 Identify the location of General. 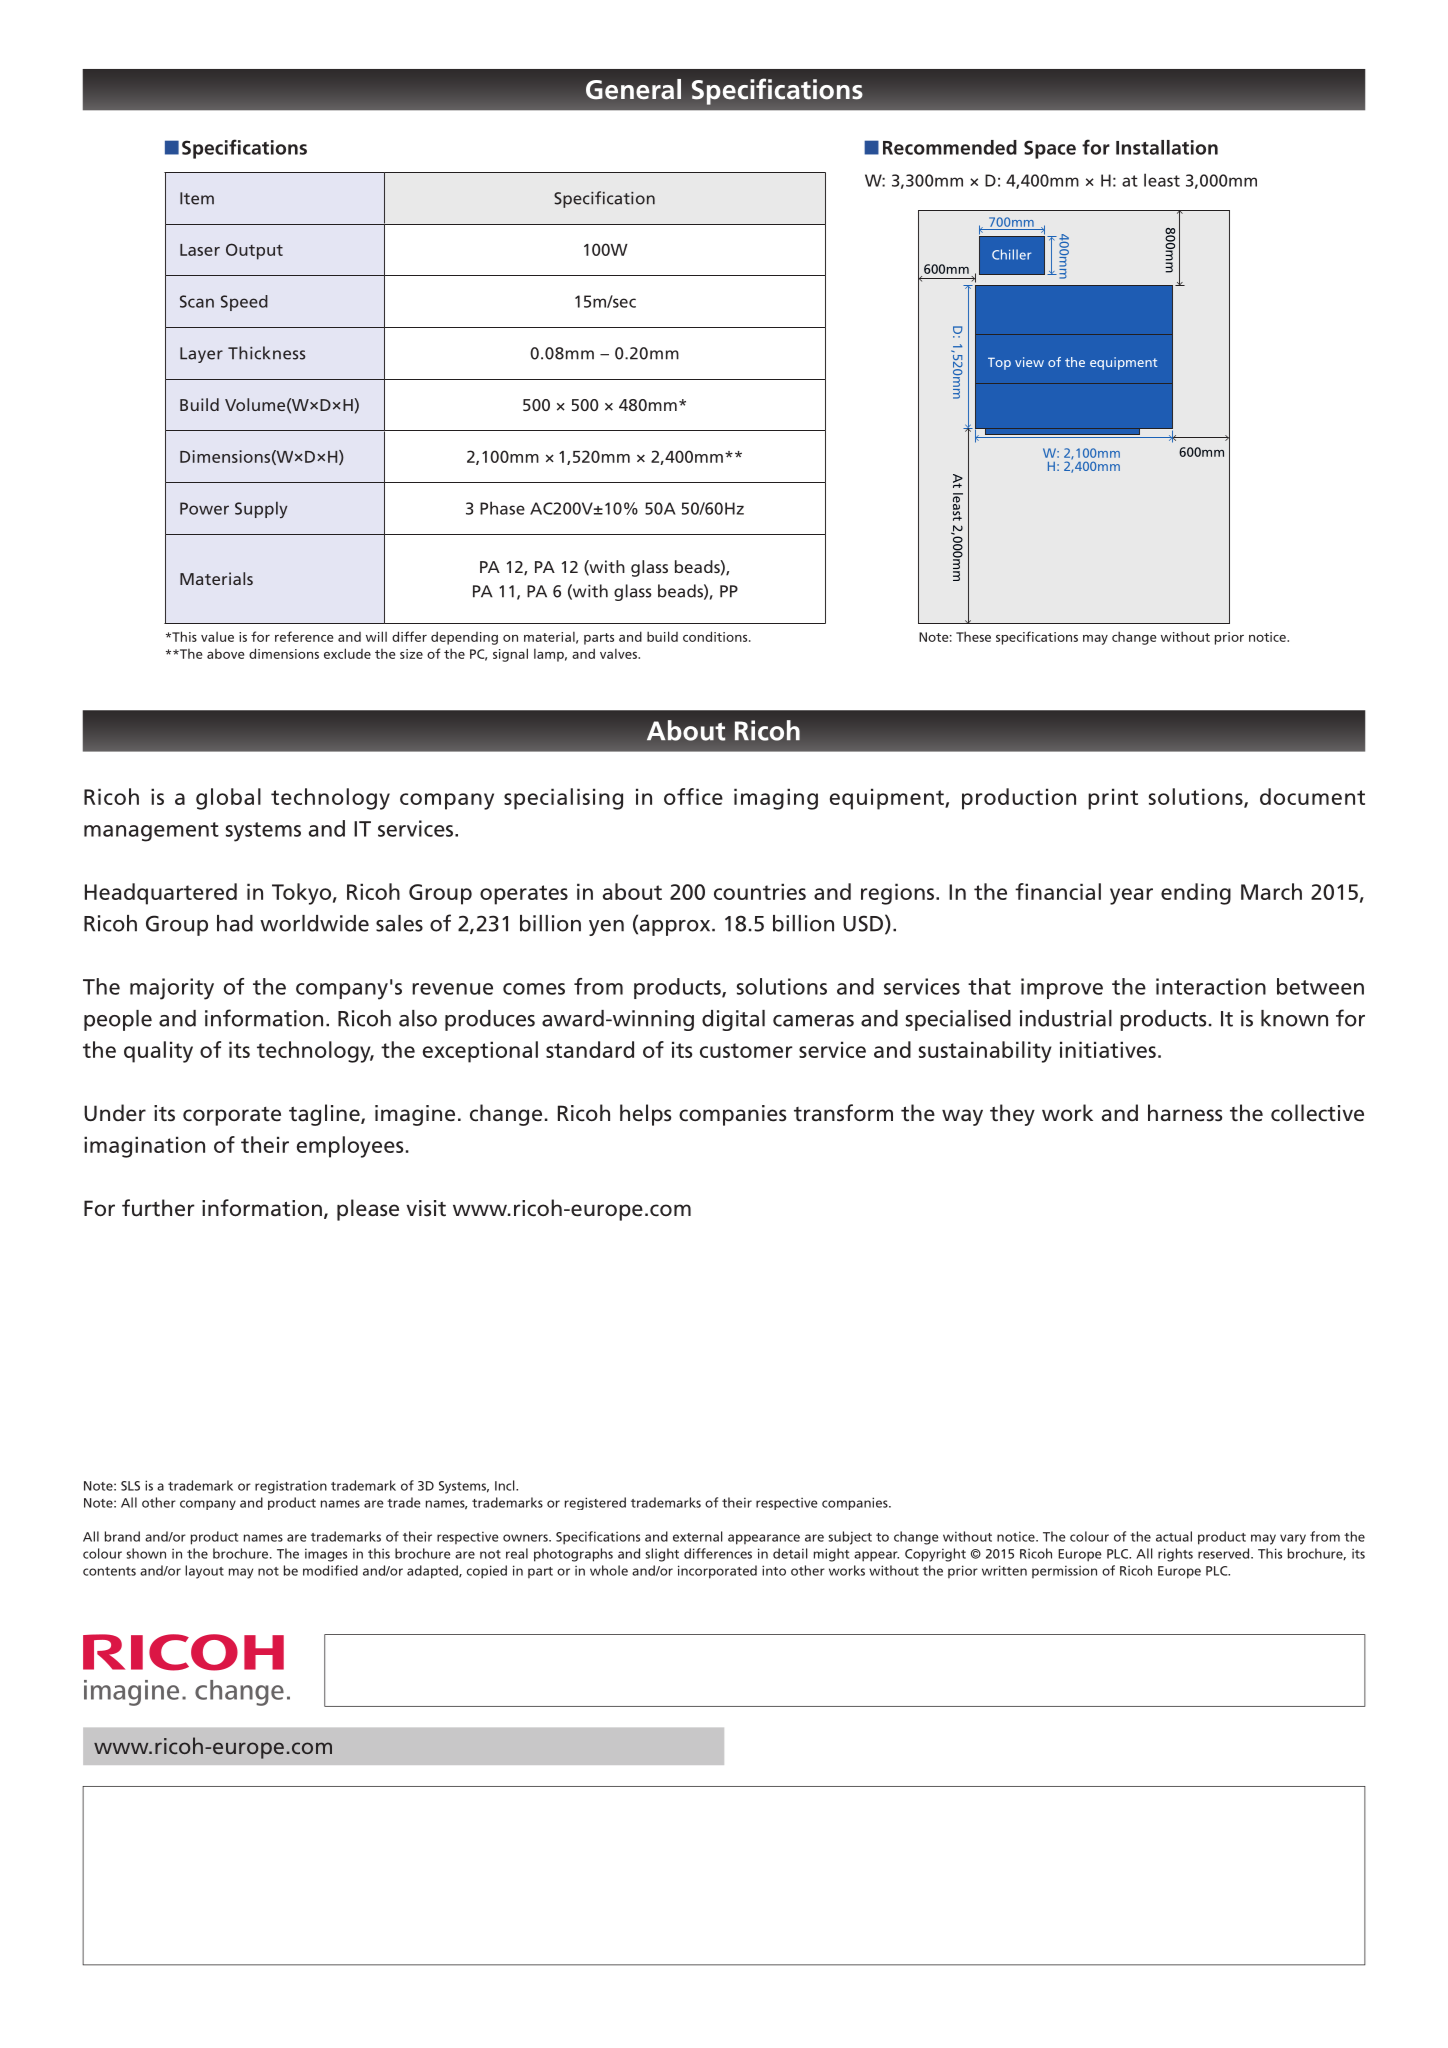
(633, 89).
